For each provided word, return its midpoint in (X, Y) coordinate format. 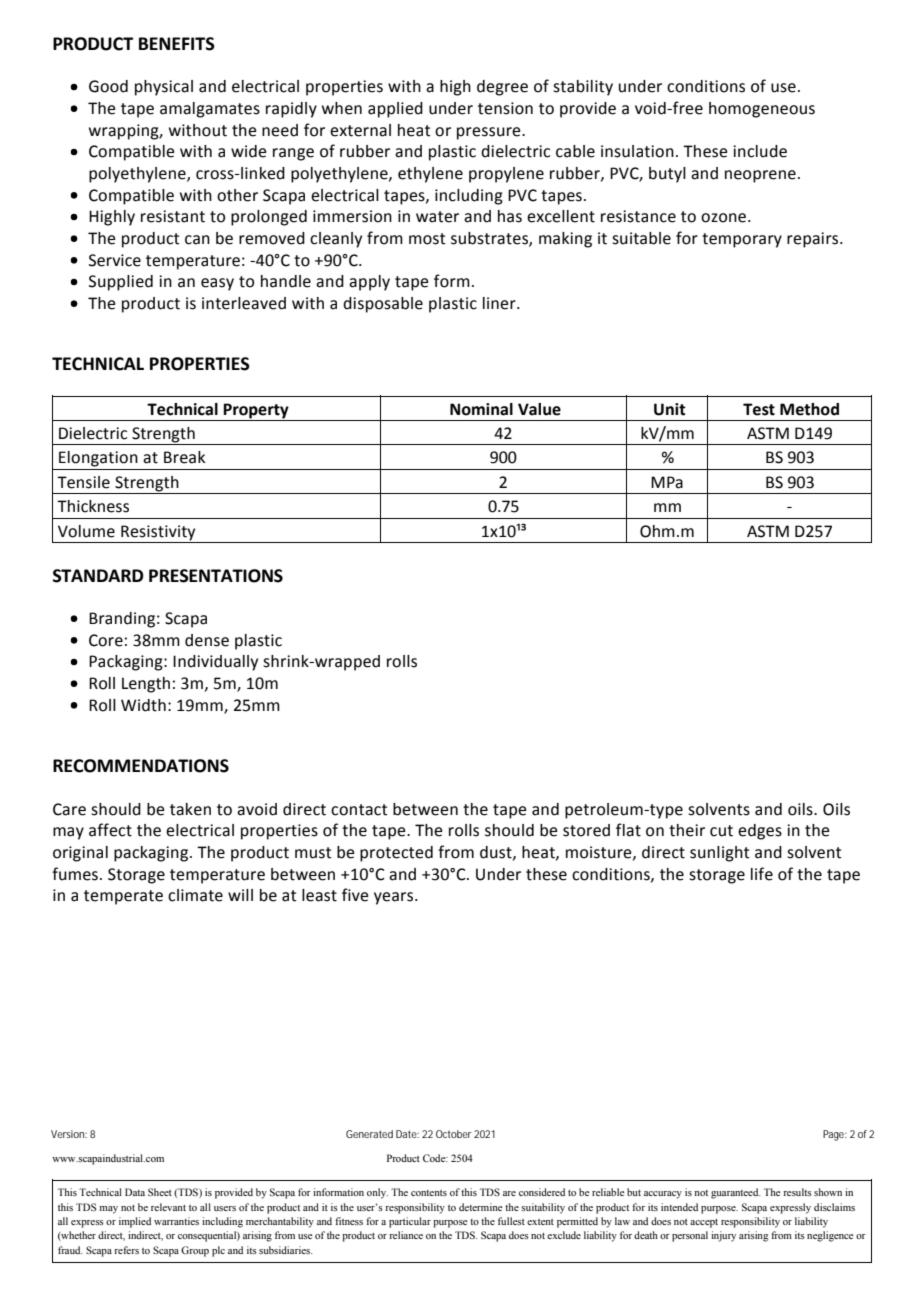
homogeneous (762, 110)
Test (759, 409)
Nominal (481, 409)
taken (190, 809)
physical (164, 88)
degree (502, 88)
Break (184, 457)
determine (481, 1207)
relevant (168, 1207)
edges (760, 832)
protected (396, 854)
